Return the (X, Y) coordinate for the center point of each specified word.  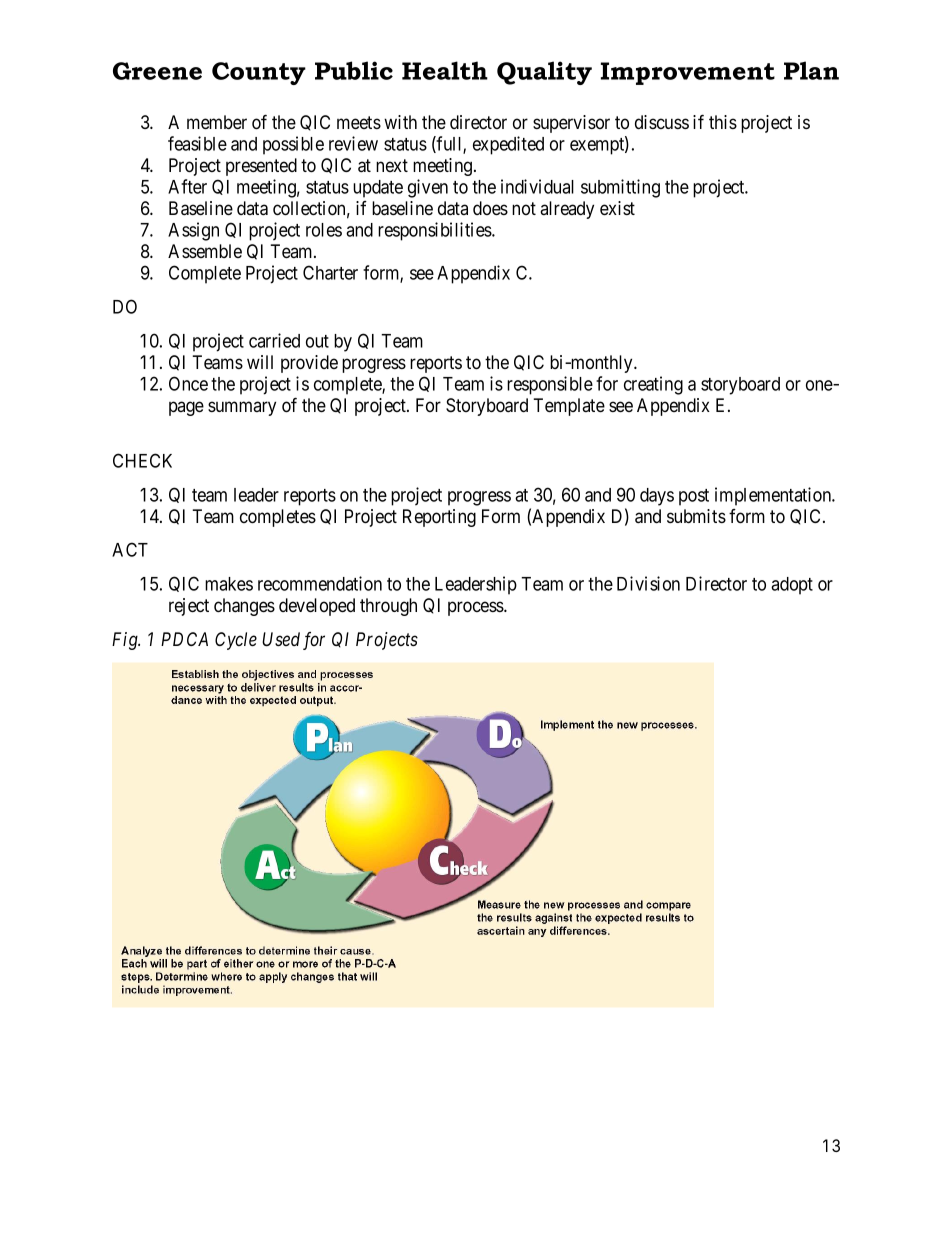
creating (653, 385)
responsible (550, 385)
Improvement (688, 73)
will (260, 362)
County (259, 73)
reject (189, 607)
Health (445, 70)
